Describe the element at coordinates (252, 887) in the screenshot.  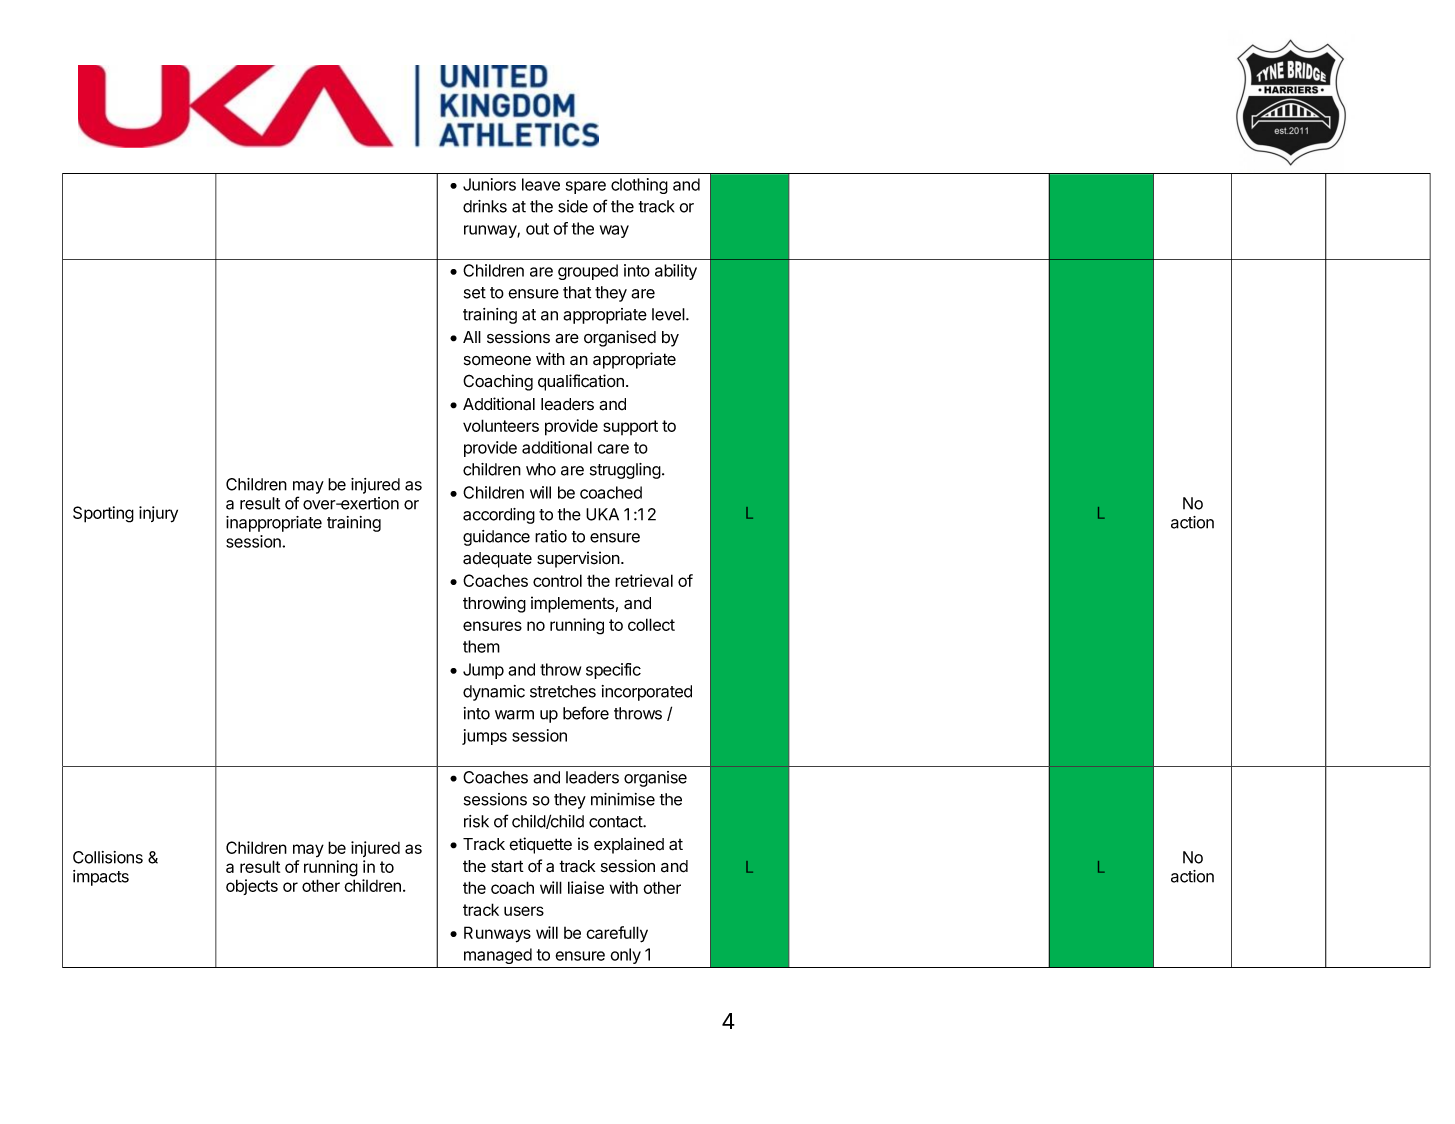
I see `objects` at that location.
